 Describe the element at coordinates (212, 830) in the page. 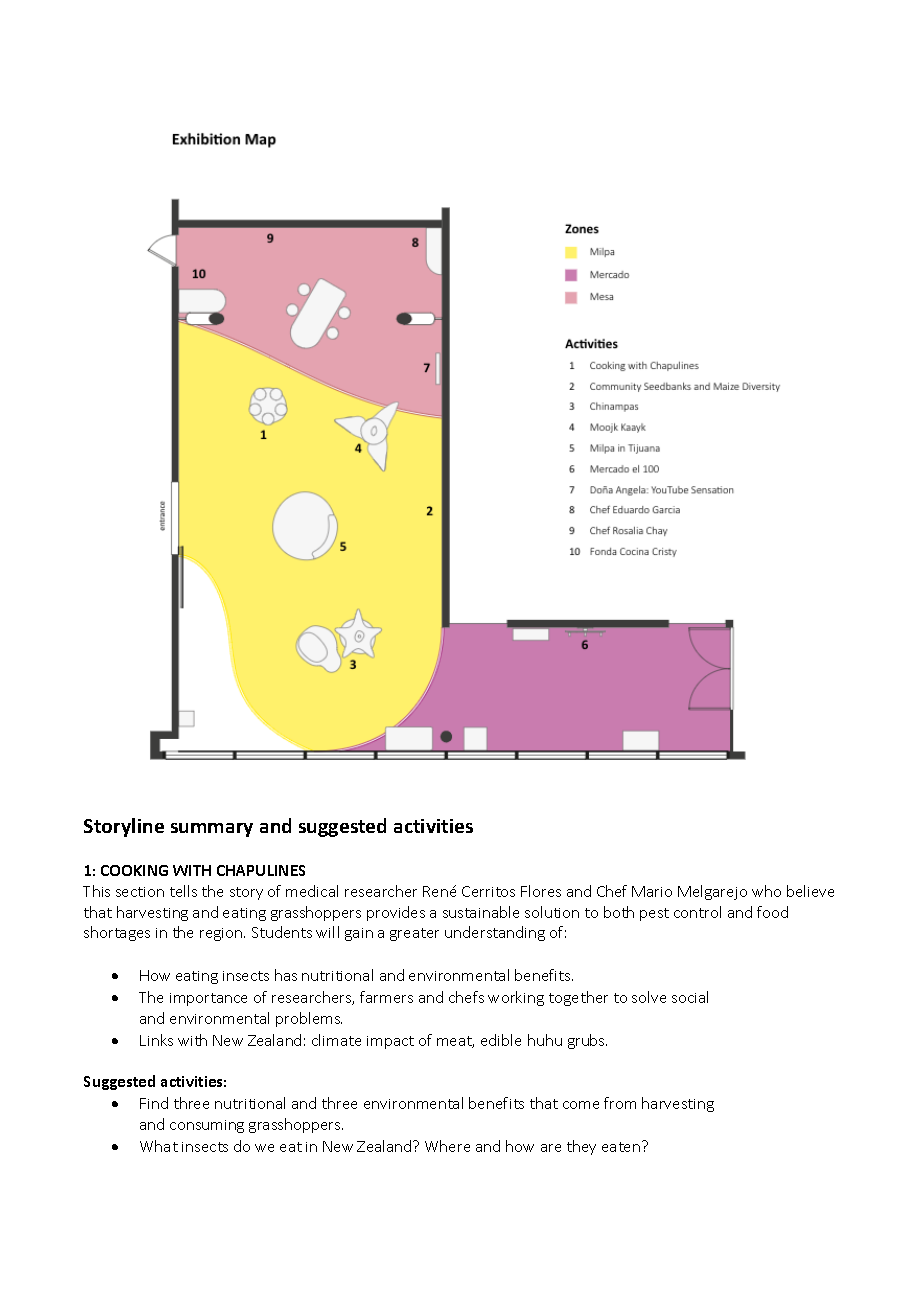

I see `summary` at that location.
